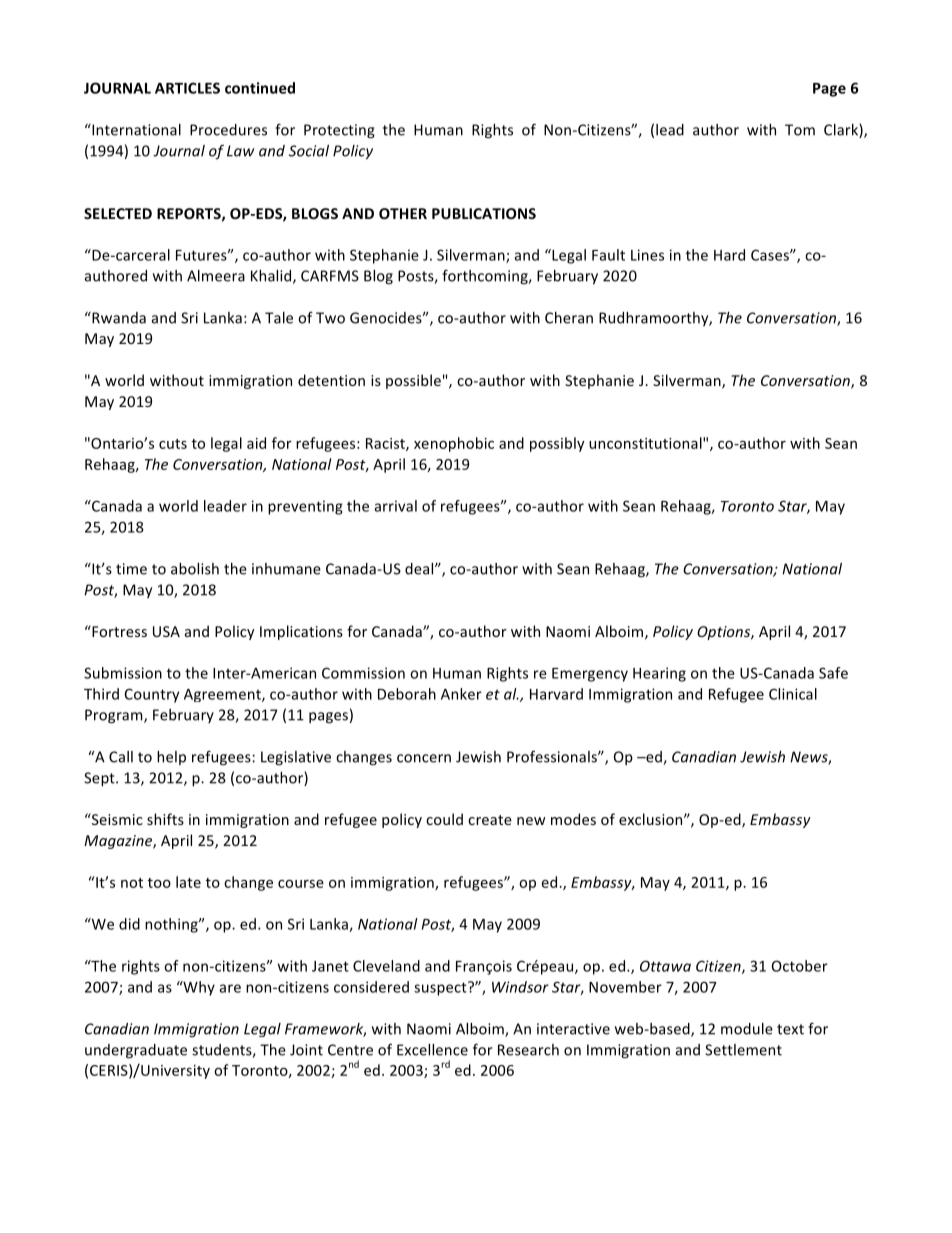  What do you see at coordinates (339, 131) in the image?
I see `Protecting` at bounding box center [339, 131].
